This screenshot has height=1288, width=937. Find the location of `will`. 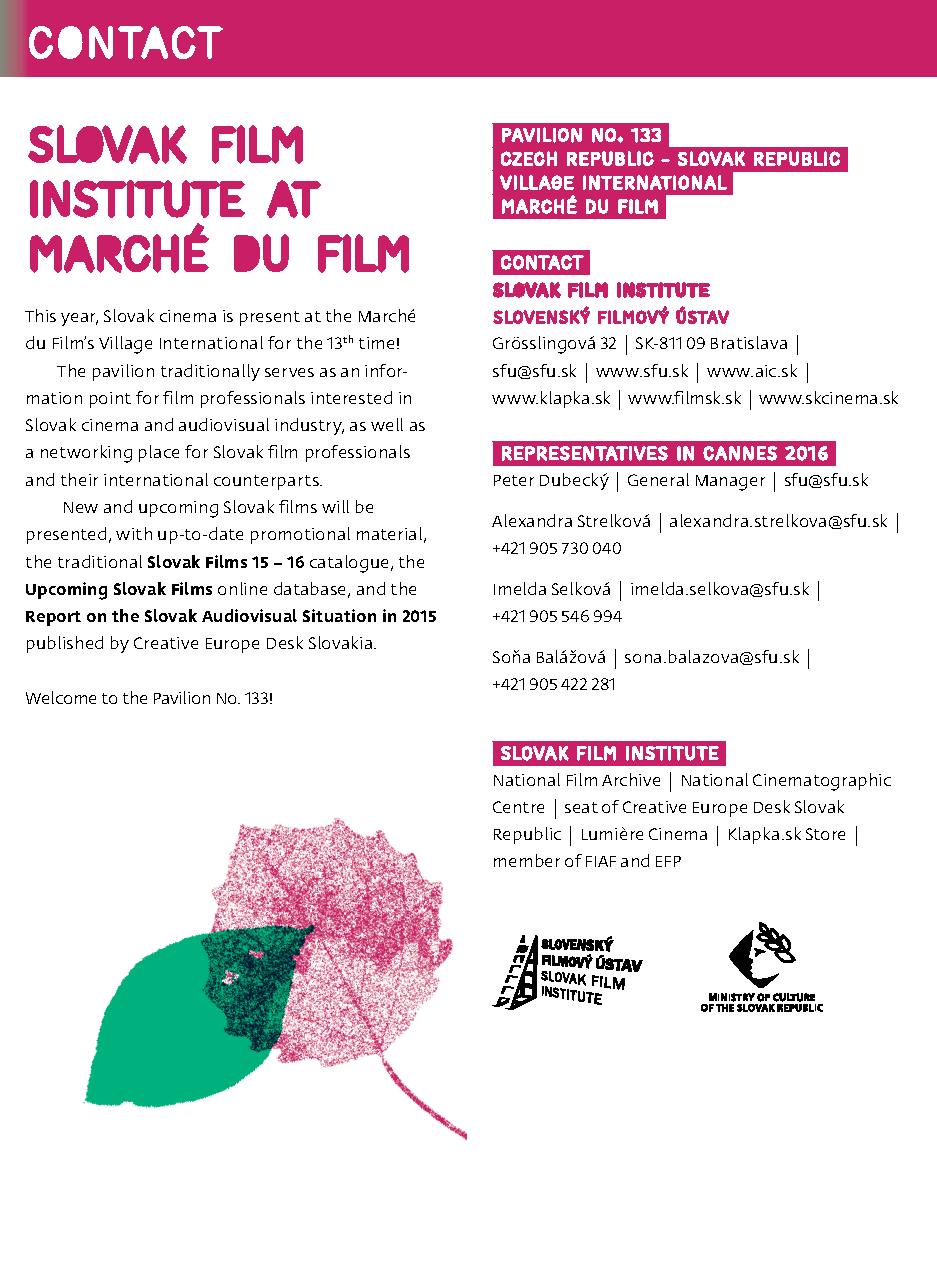

will is located at coordinates (335, 506).
